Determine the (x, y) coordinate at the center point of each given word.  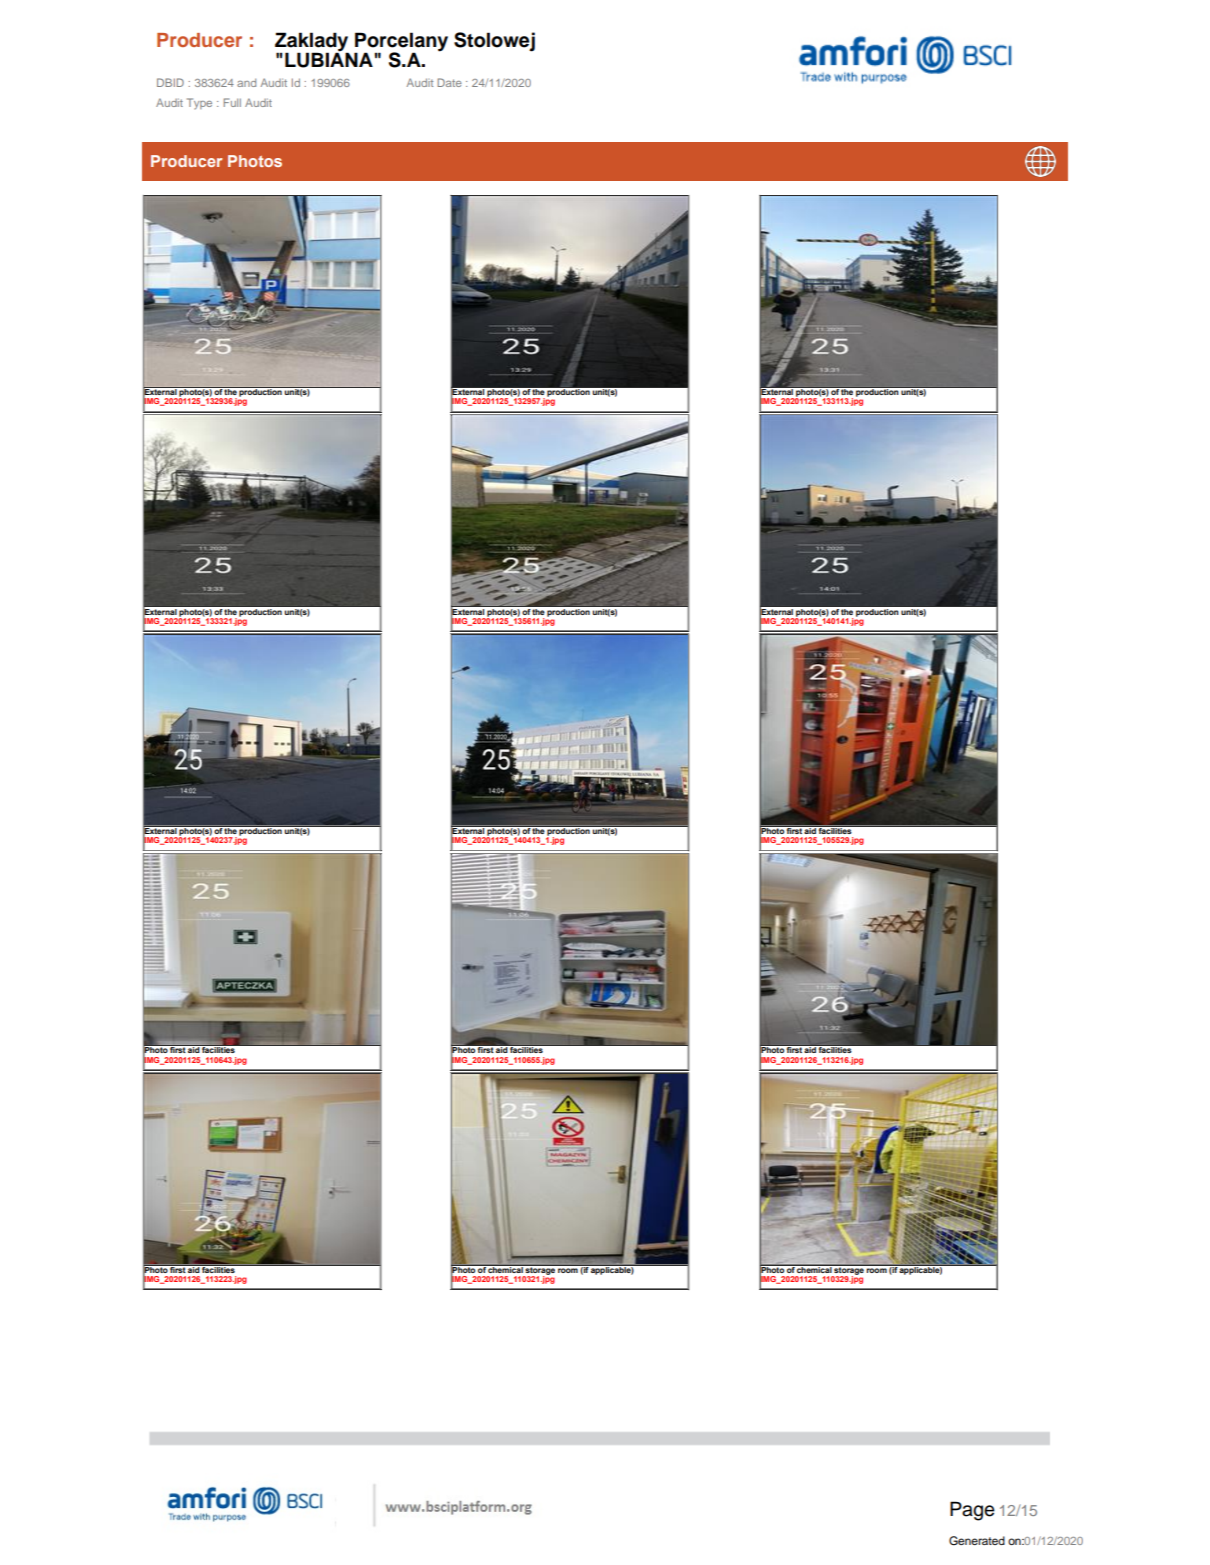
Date (449, 82)
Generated (977, 1541)
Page (972, 1511)
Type (199, 103)
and (246, 82)
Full (232, 102)
